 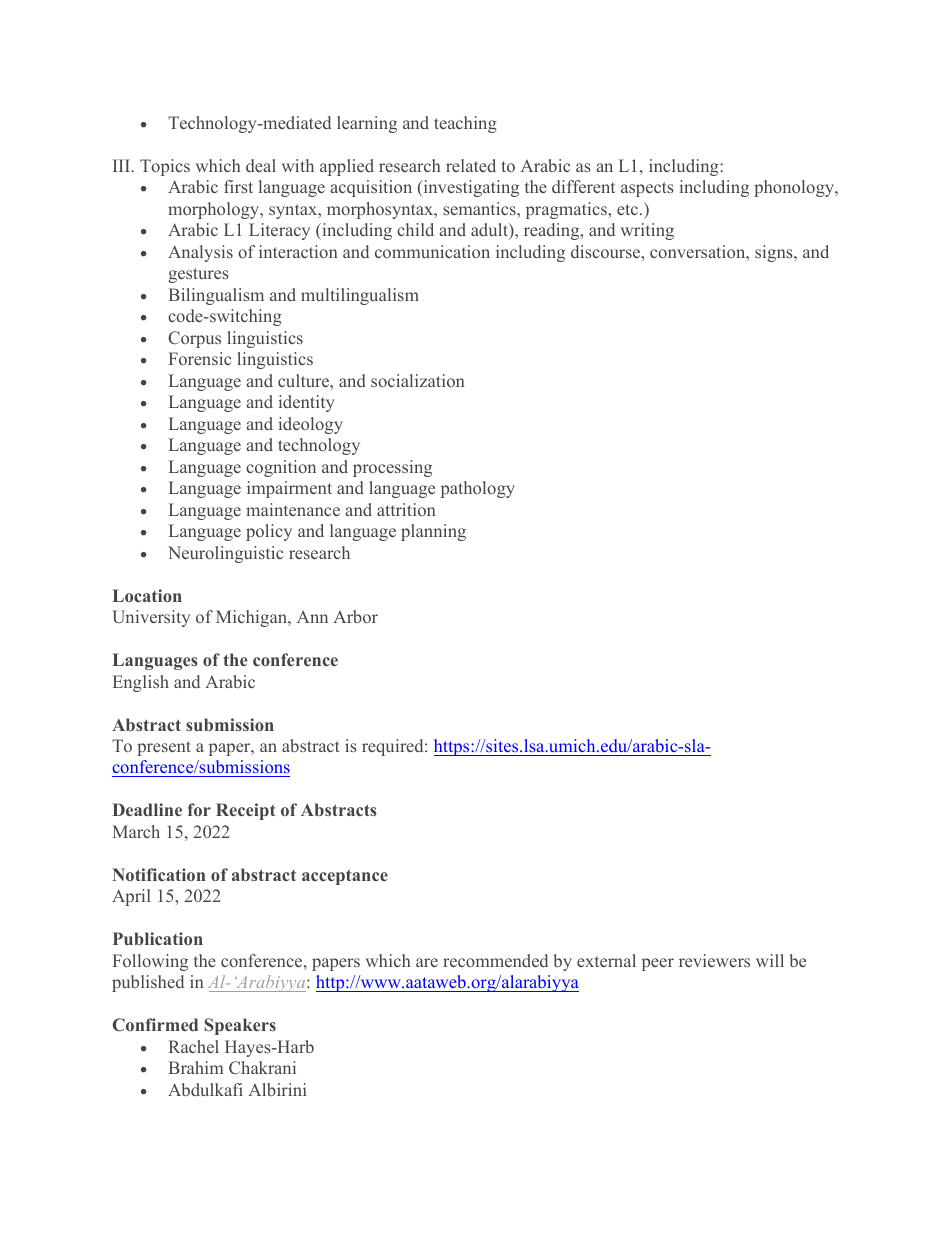 I want to click on reviewers, so click(x=714, y=960).
